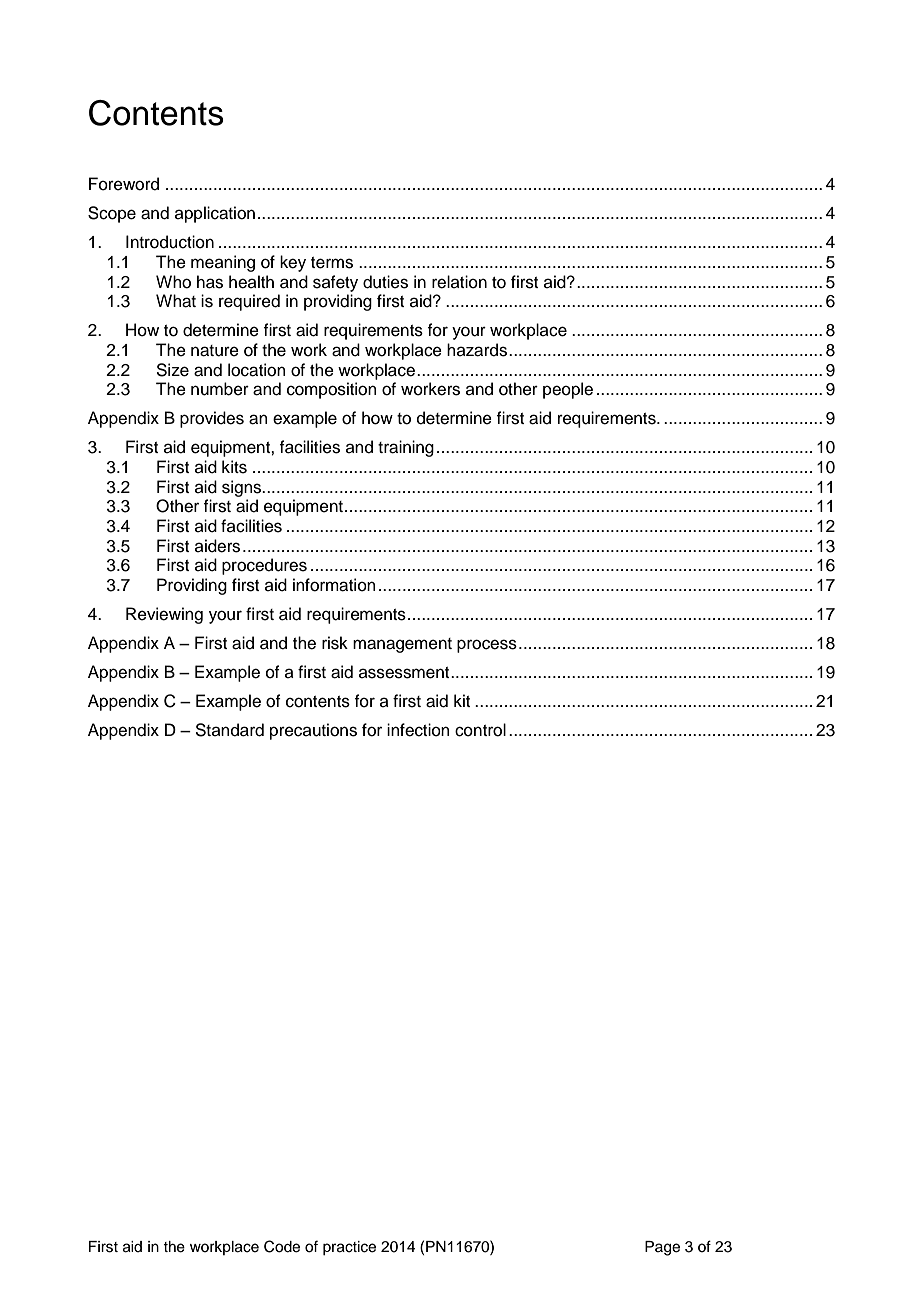  What do you see at coordinates (385, 282) in the image?
I see `duties` at bounding box center [385, 282].
